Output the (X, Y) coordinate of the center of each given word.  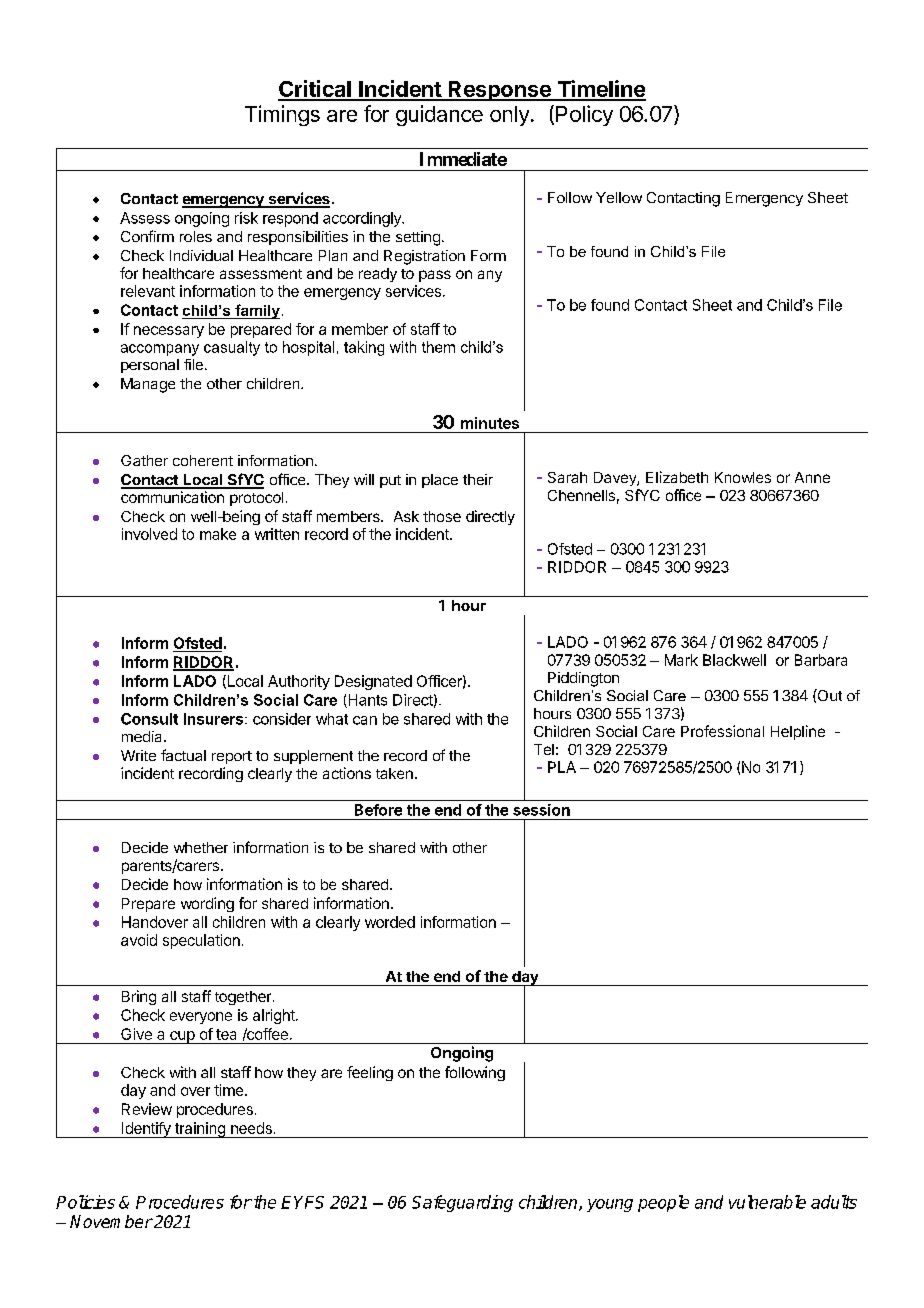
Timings (282, 115)
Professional (722, 731)
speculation (201, 941)
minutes (490, 423)
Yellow (619, 197)
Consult (149, 719)
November (111, 1221)
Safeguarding (462, 1203)
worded (390, 922)
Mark (681, 660)
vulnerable (767, 1202)
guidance (439, 115)
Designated (373, 682)
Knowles (743, 477)
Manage (148, 385)
